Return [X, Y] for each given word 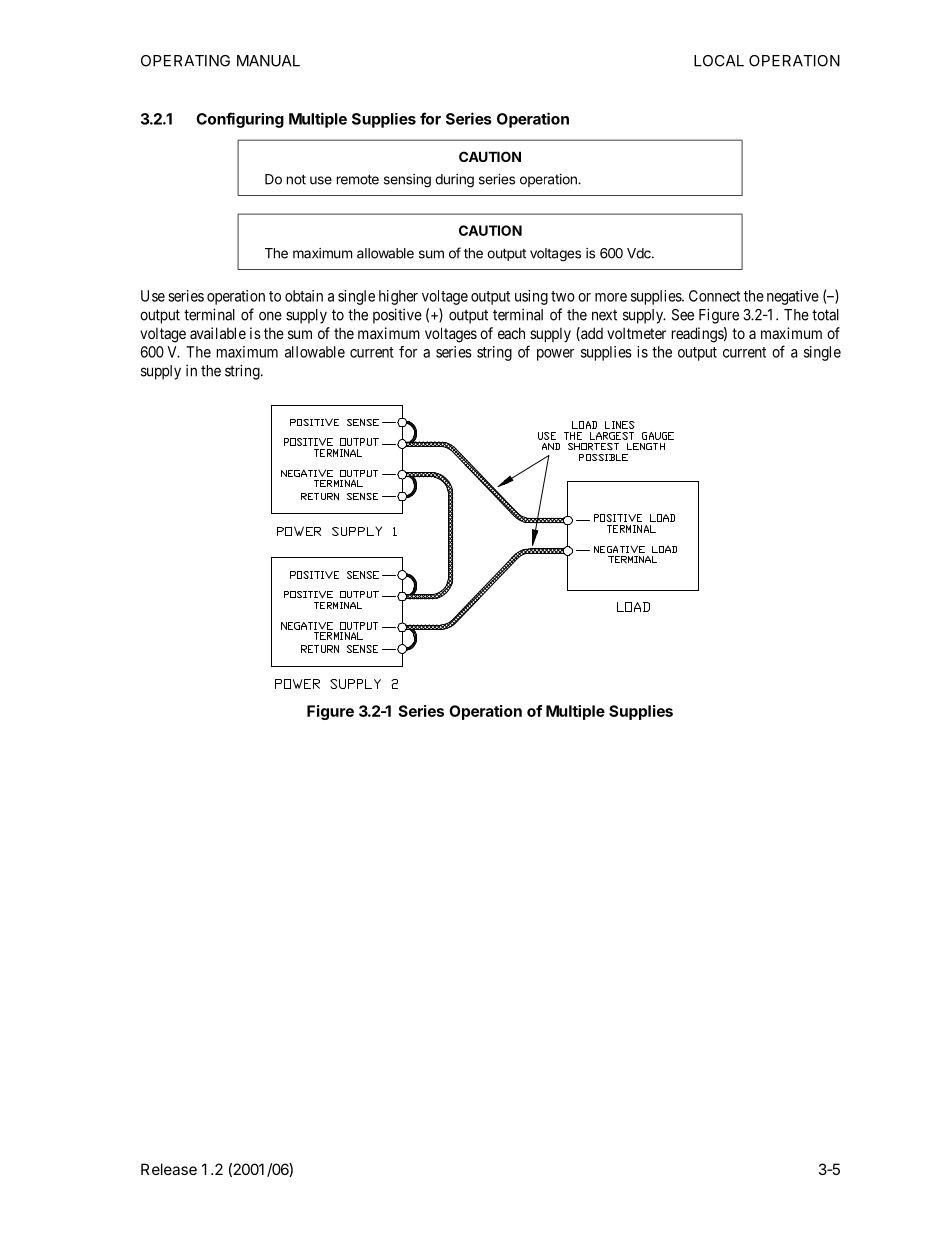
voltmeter [636, 333]
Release [169, 1169]
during [454, 181]
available [218, 333]
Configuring [240, 120]
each [511, 333]
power [555, 355]
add [591, 334]
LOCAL [719, 61]
